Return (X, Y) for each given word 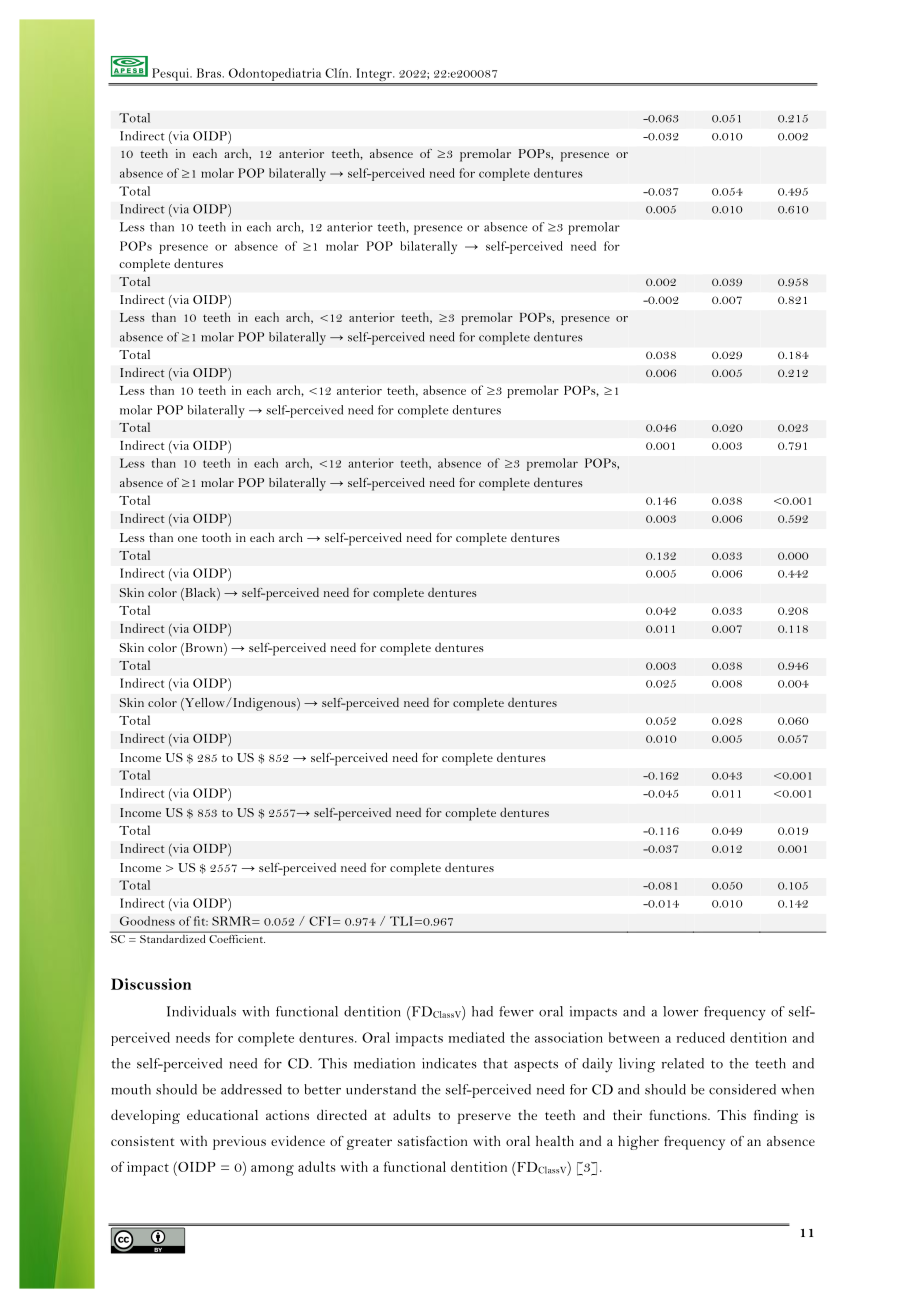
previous (239, 1143)
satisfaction (432, 1141)
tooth (216, 537)
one (187, 539)
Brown (204, 649)
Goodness (147, 921)
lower (680, 1011)
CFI (321, 921)
